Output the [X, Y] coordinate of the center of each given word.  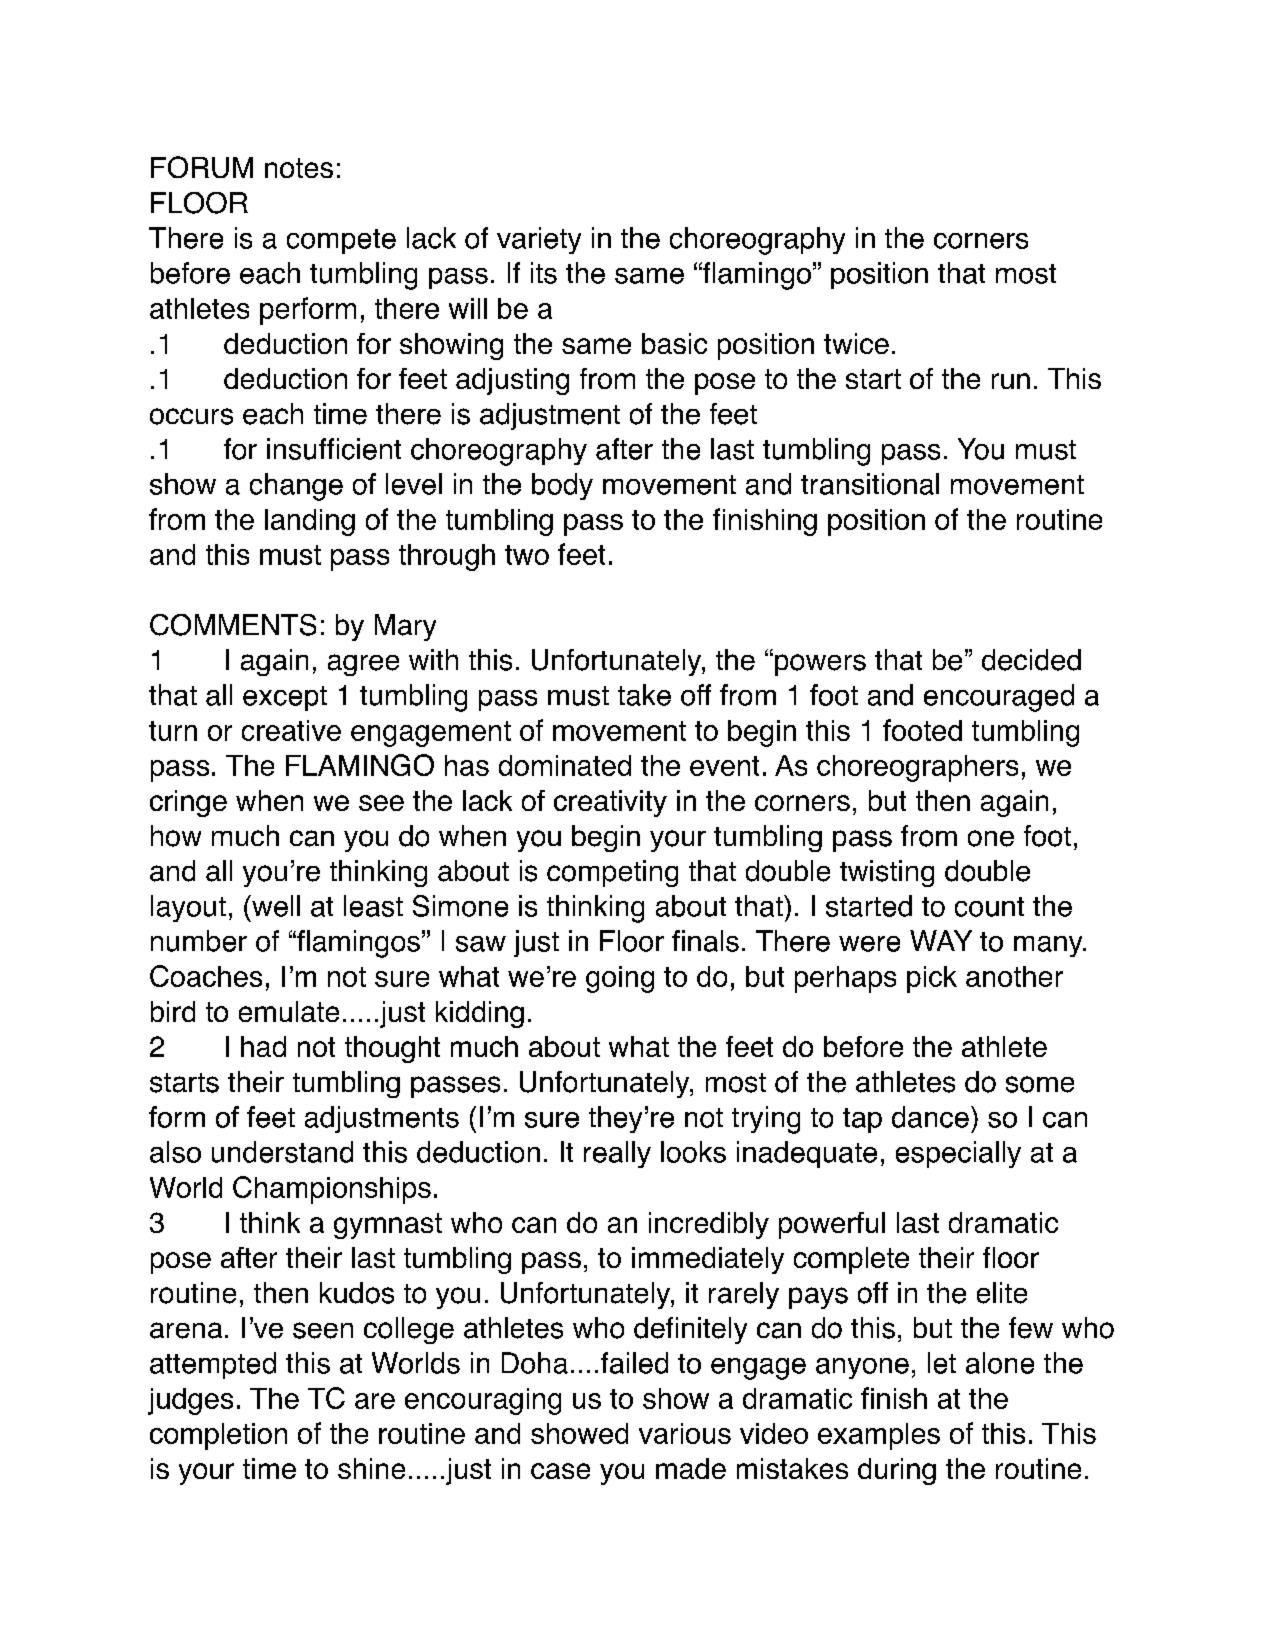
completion [218, 1436]
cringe [188, 803]
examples [879, 1436]
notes [299, 168]
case [560, 1471]
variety [539, 240]
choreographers [917, 768]
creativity [610, 803]
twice [856, 343]
